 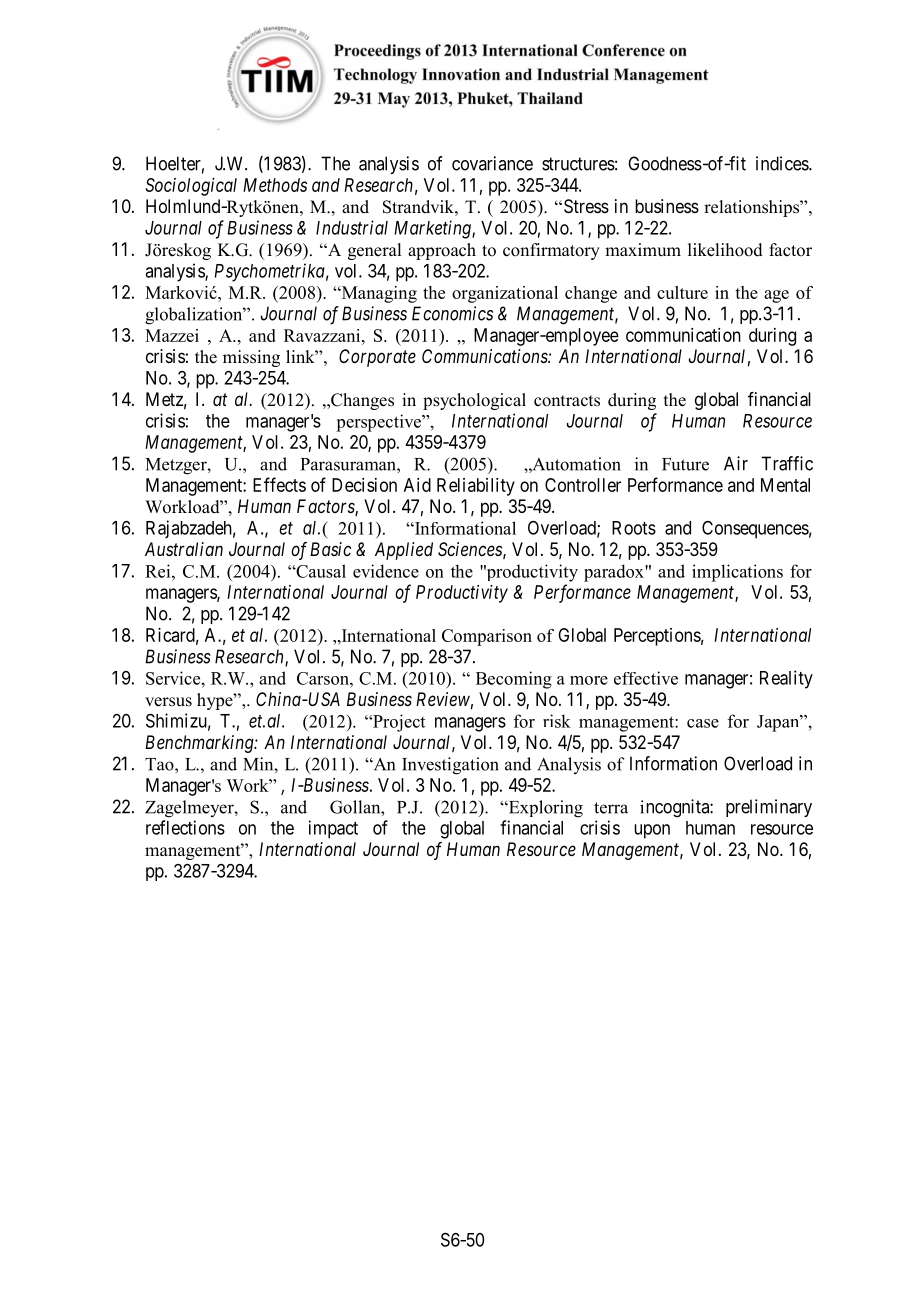 I want to click on Investigation, so click(x=450, y=766).
